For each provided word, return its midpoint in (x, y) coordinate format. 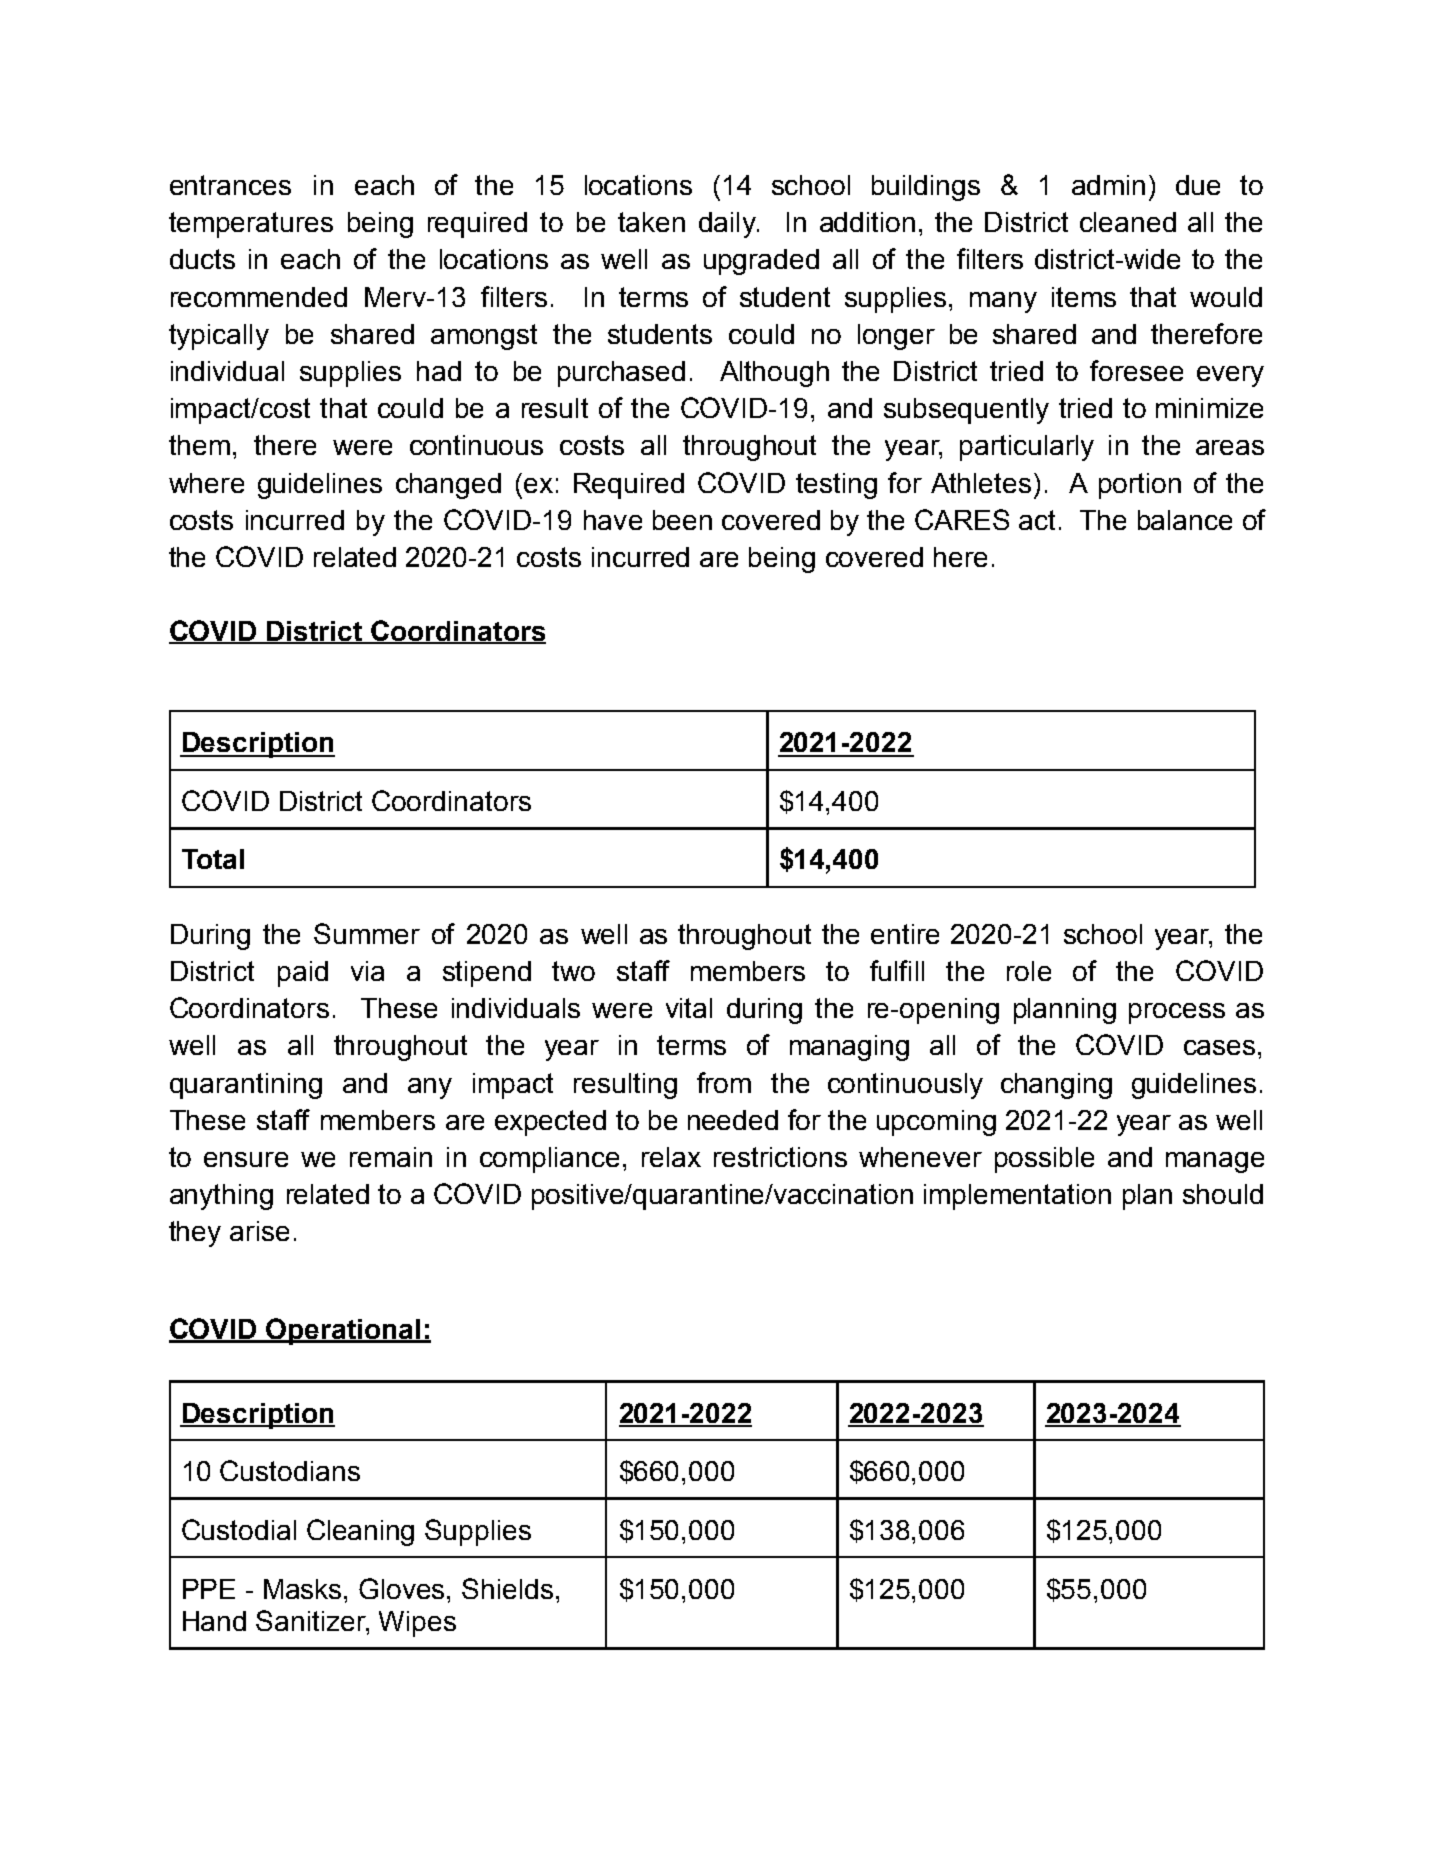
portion (1140, 486)
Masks (304, 1589)
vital (689, 1008)
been (682, 520)
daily (728, 225)
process (1177, 1013)
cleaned (1128, 222)
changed (448, 486)
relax (671, 1157)
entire (905, 934)
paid (303, 974)
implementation (1017, 1197)
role (1029, 971)
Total (213, 859)
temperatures (251, 225)
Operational (343, 1331)
